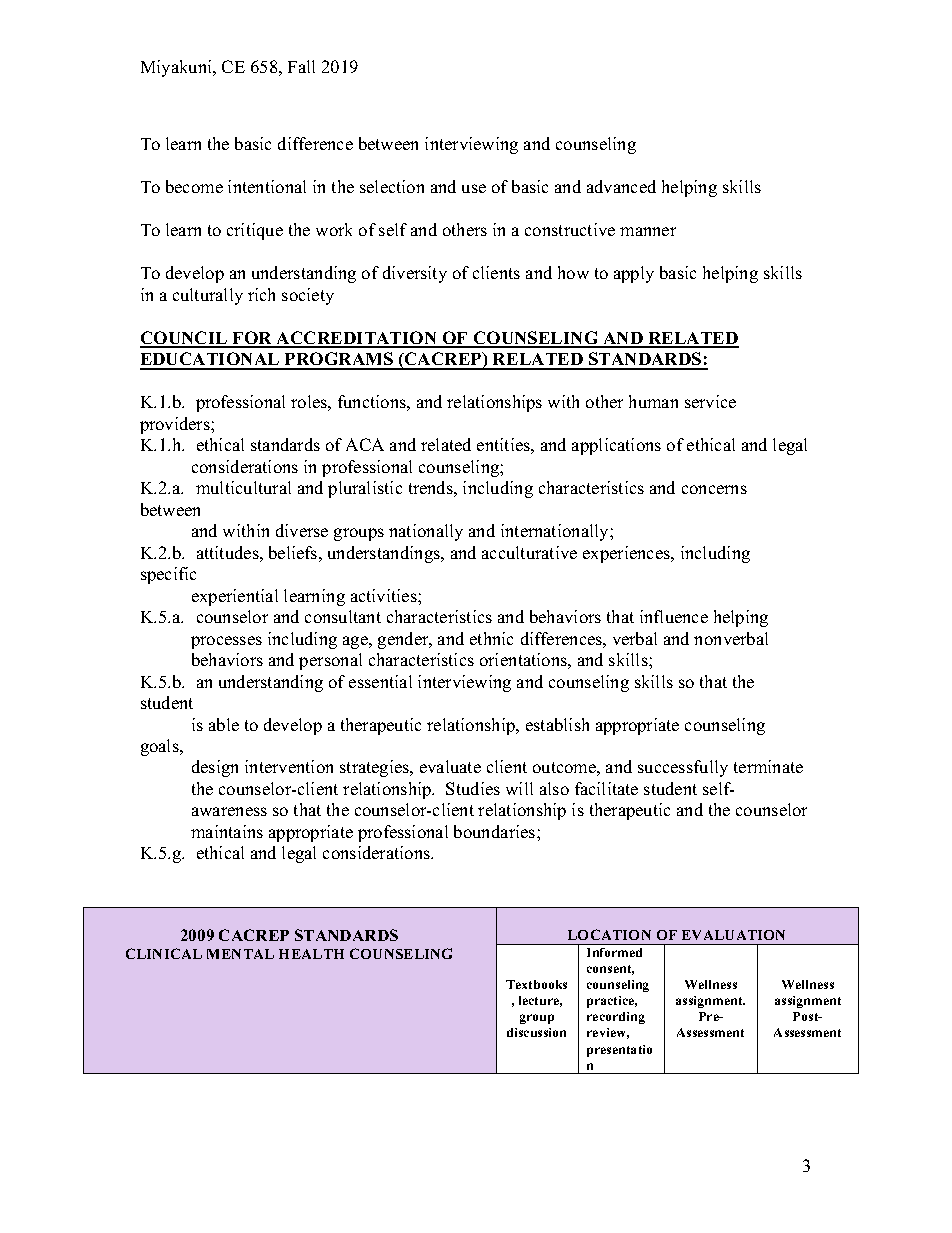 The width and height of the screenshot is (952, 1233). Describe the element at coordinates (240, 954) in the screenshot. I see `MENTAL` at that location.
